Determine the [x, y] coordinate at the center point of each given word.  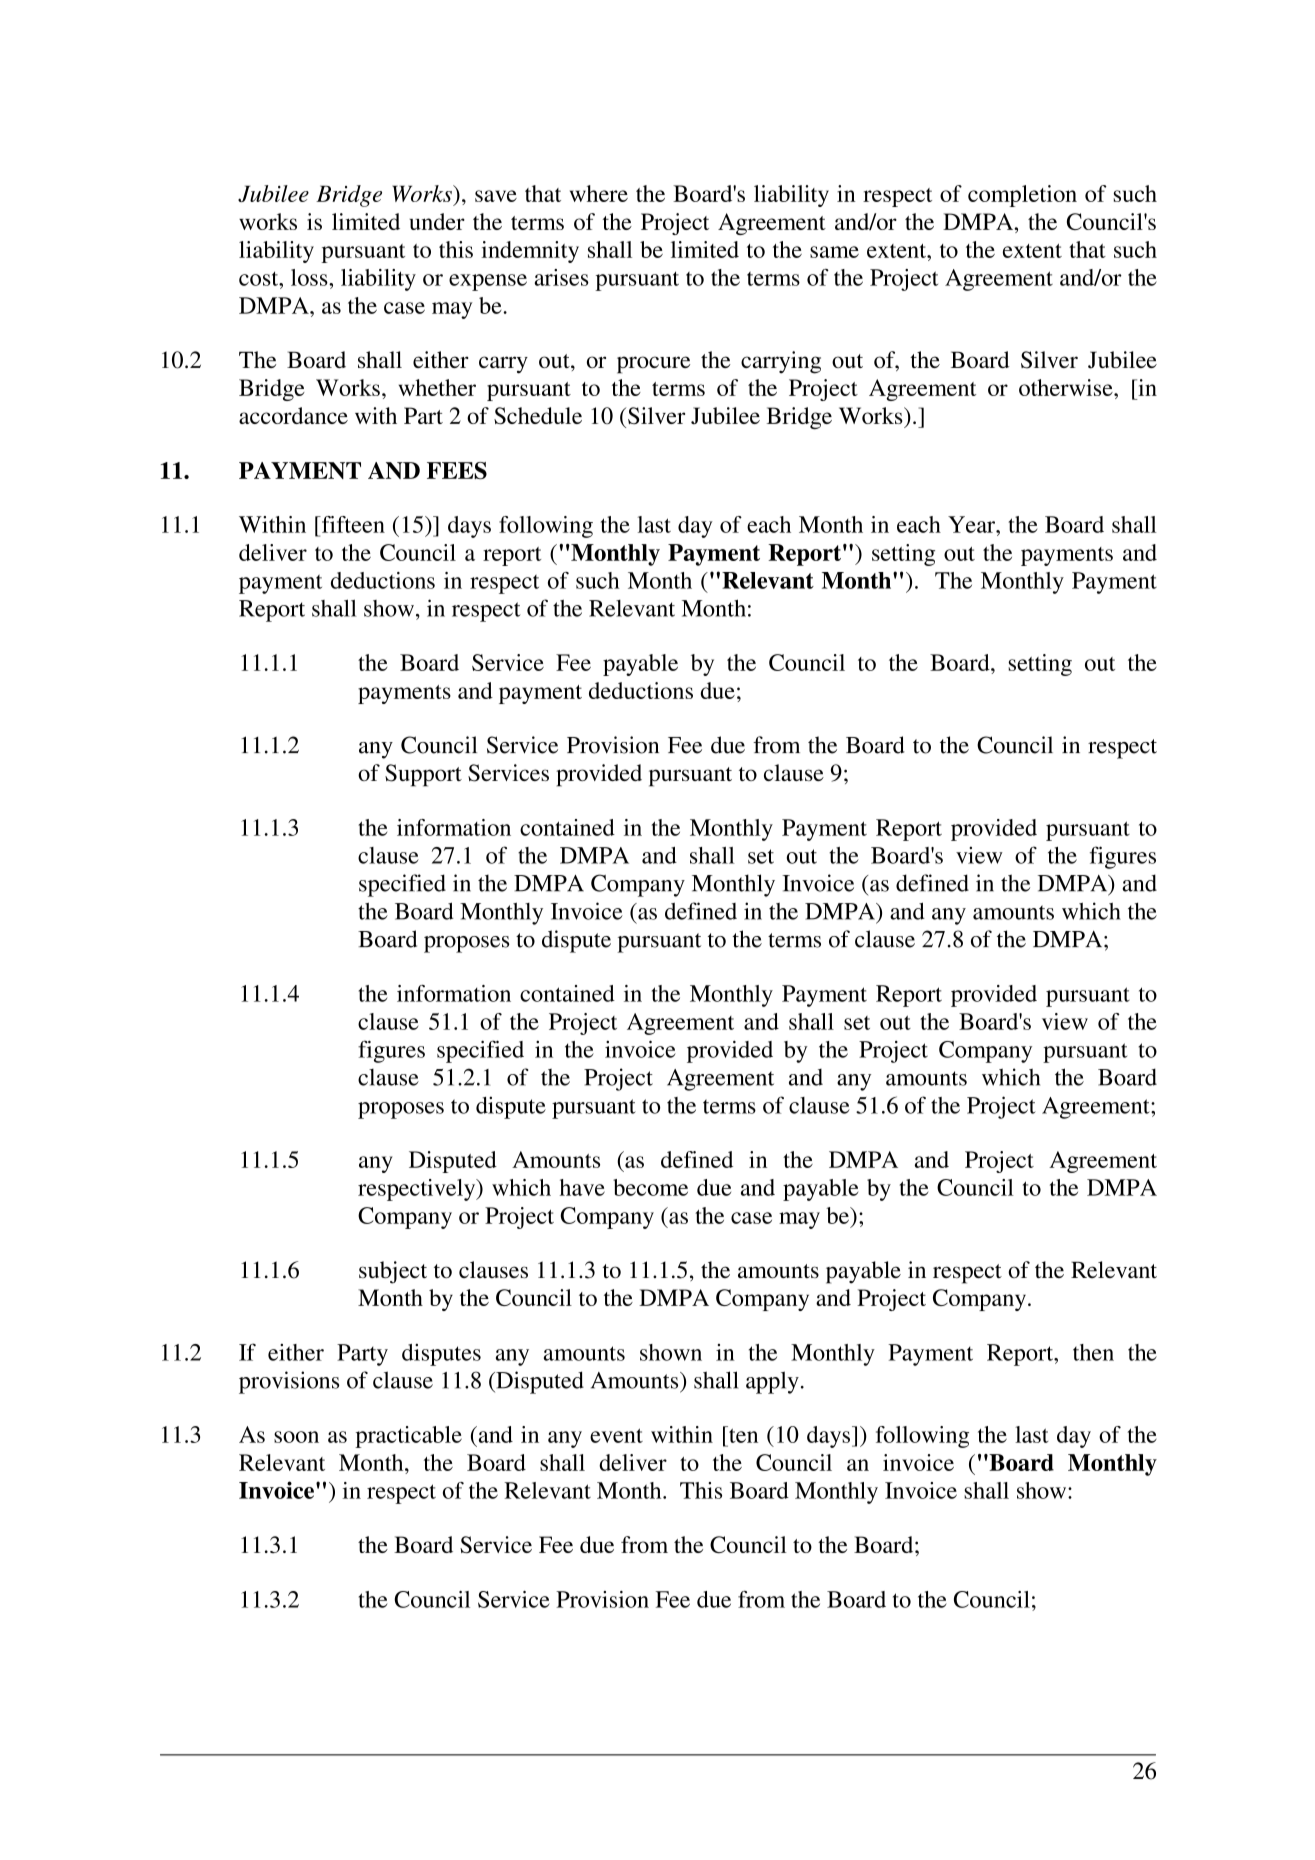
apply [772, 1382]
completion [1022, 196]
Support [423, 775]
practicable [408, 1437]
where [599, 193]
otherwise [1067, 387]
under [437, 221]
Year [972, 524]
